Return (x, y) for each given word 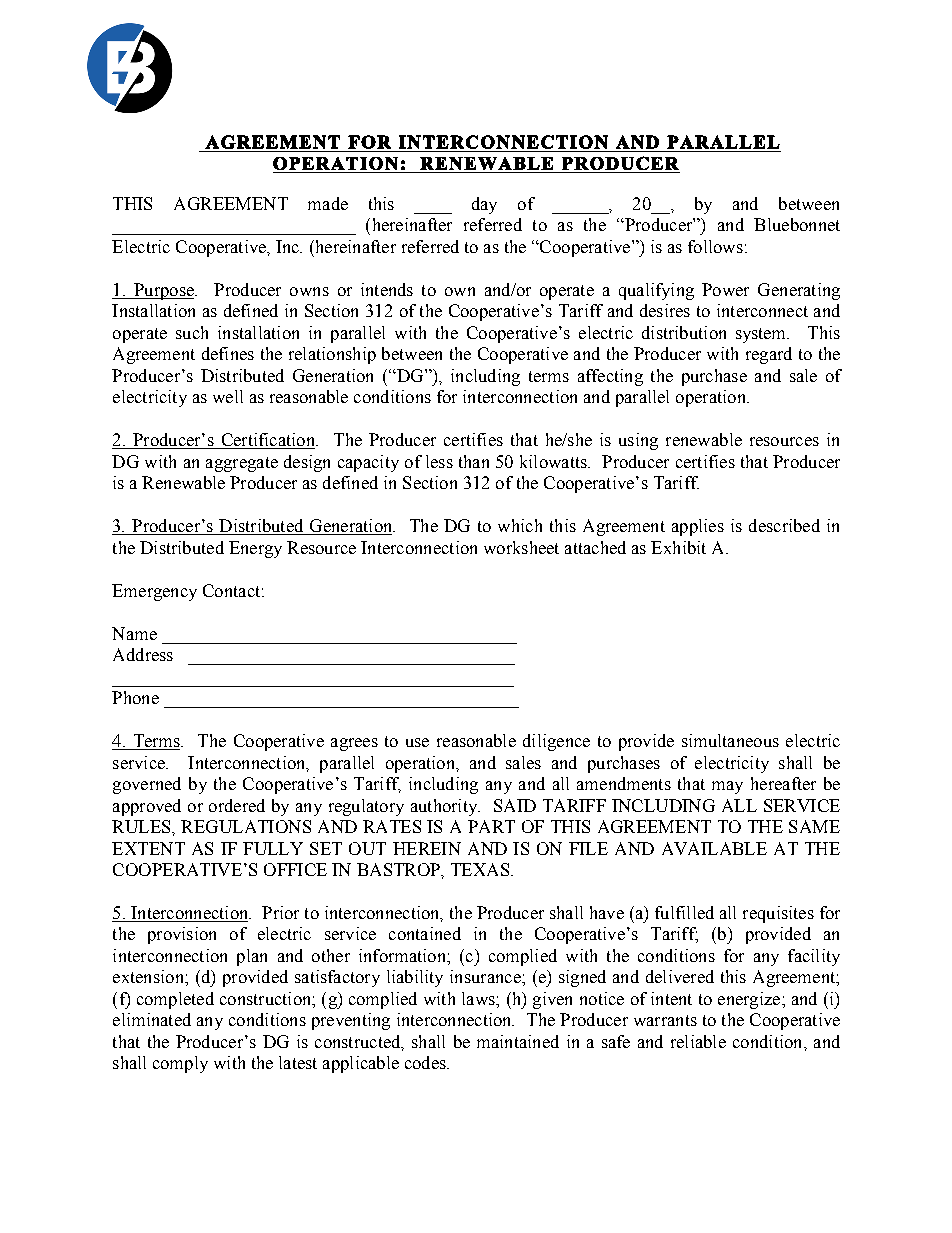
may (727, 787)
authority (445, 807)
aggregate (242, 464)
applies (698, 527)
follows (715, 246)
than (474, 461)
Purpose (164, 291)
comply (180, 1064)
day (484, 205)
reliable (698, 1041)
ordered (237, 805)
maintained (518, 1041)
